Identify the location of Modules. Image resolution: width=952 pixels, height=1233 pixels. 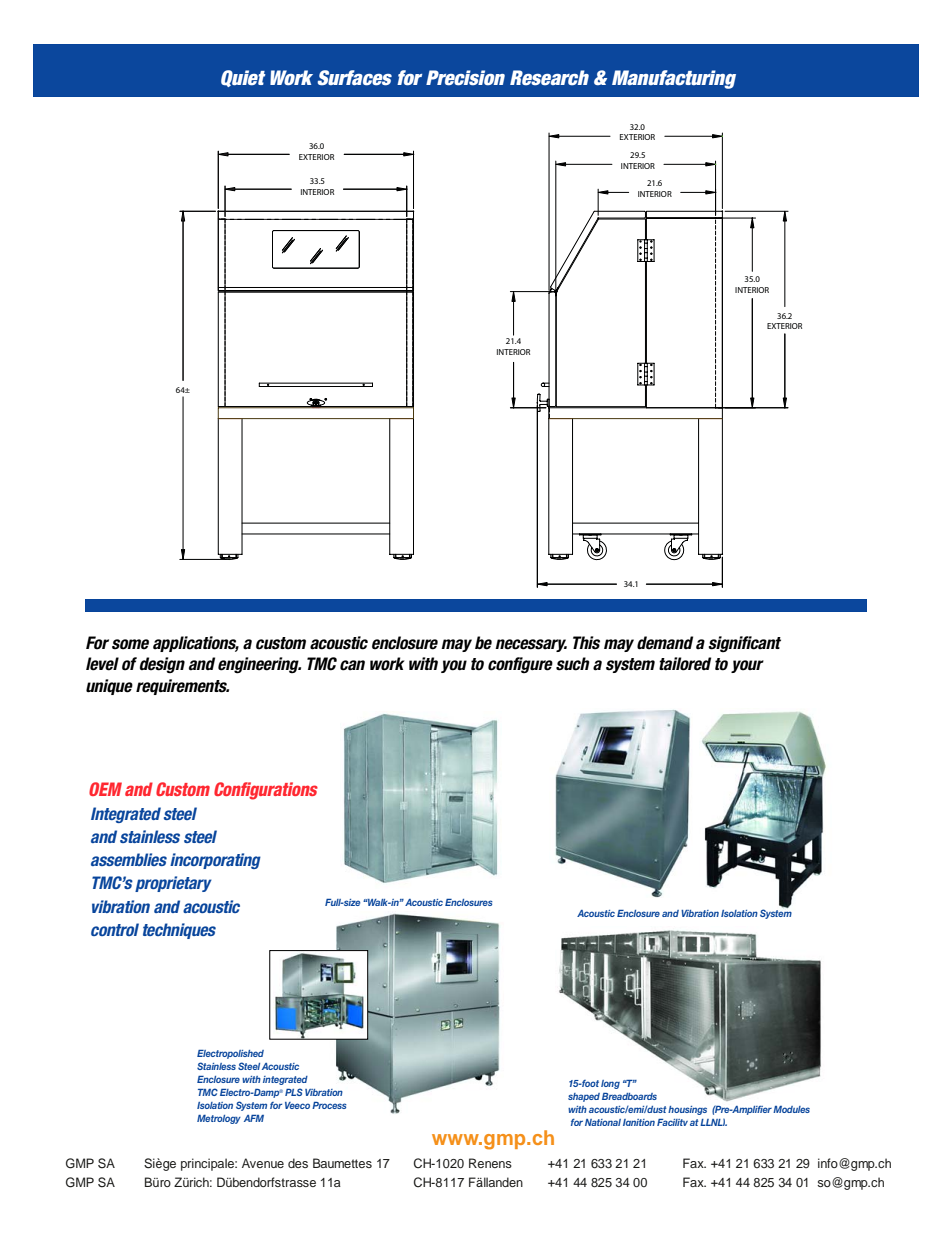
(791, 1109).
